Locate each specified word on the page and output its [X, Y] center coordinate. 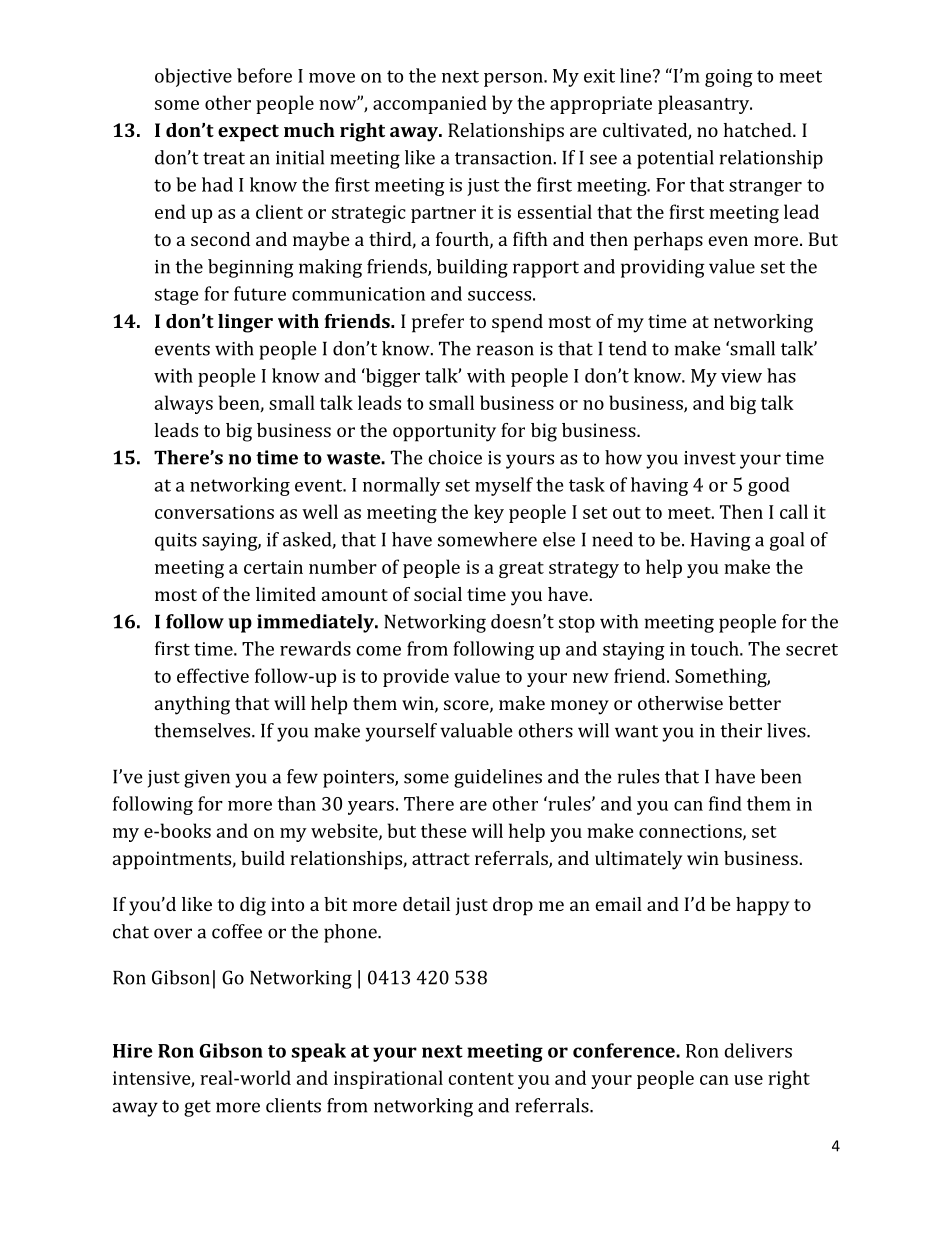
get [197, 1108]
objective [193, 77]
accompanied [430, 104]
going [729, 78]
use [748, 1080]
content [481, 1079]
